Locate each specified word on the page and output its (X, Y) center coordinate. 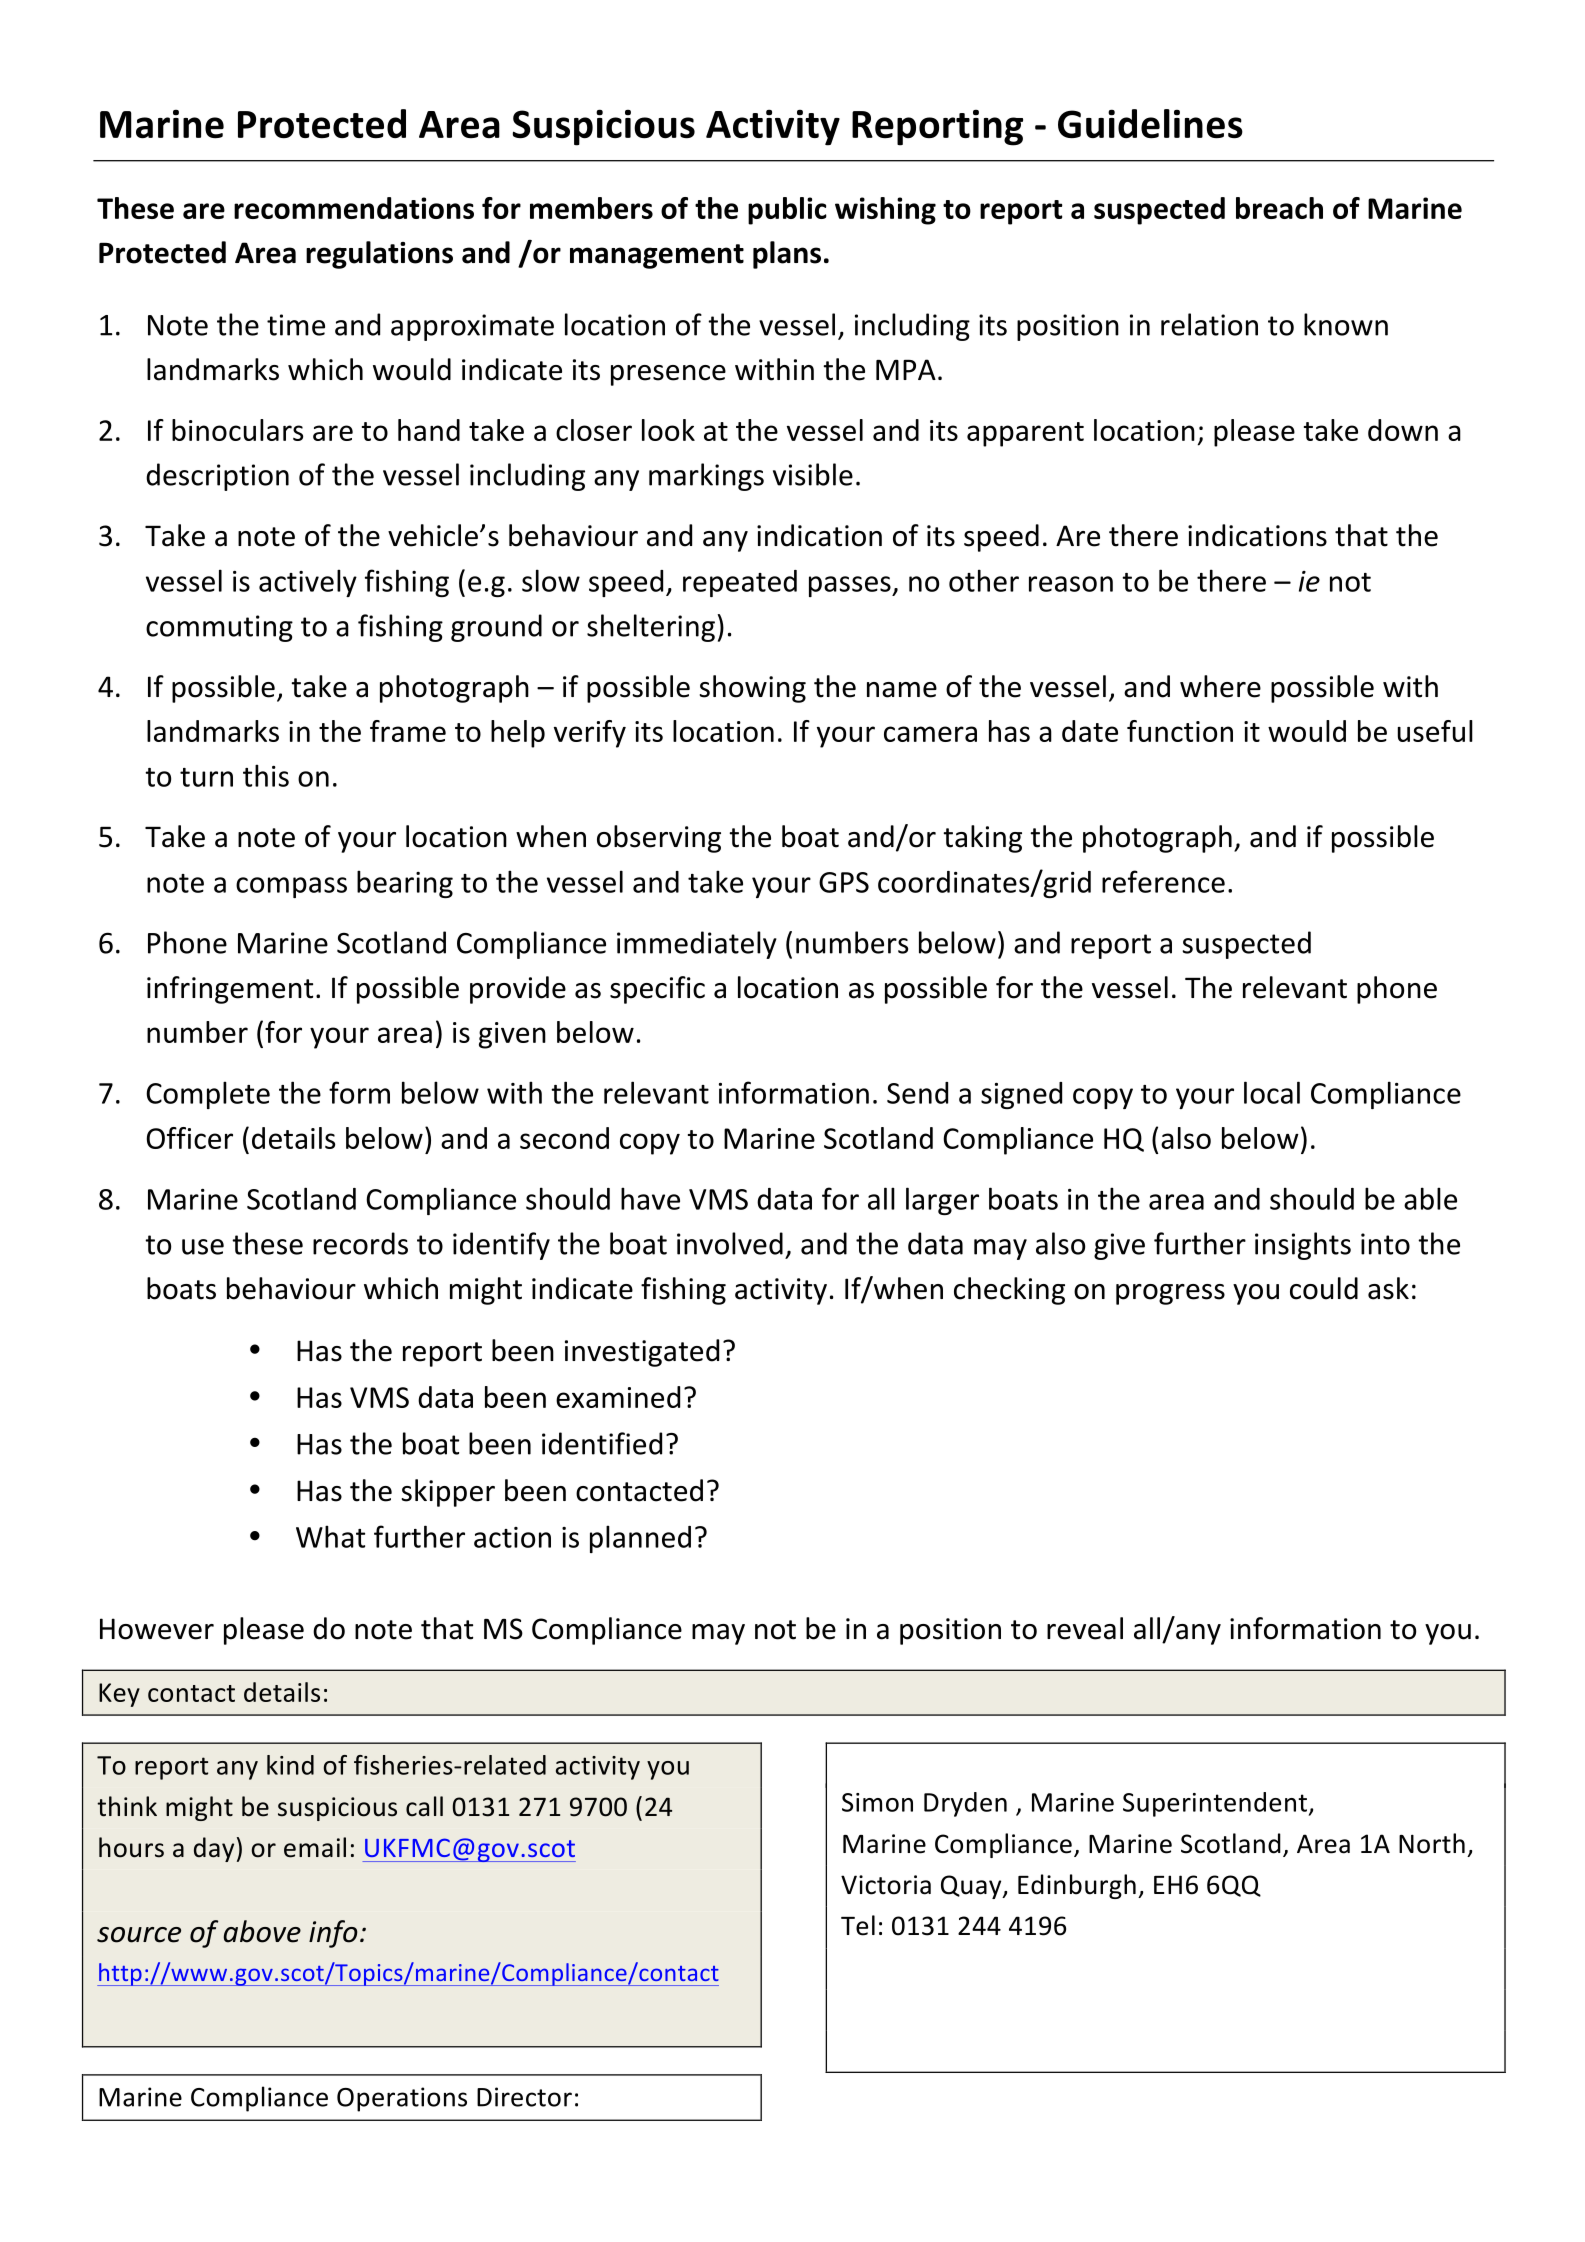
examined (618, 1397)
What (330, 1536)
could (1324, 1288)
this (266, 775)
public (787, 211)
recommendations (354, 208)
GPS (844, 882)
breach (1279, 208)
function (1180, 731)
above (262, 1931)
